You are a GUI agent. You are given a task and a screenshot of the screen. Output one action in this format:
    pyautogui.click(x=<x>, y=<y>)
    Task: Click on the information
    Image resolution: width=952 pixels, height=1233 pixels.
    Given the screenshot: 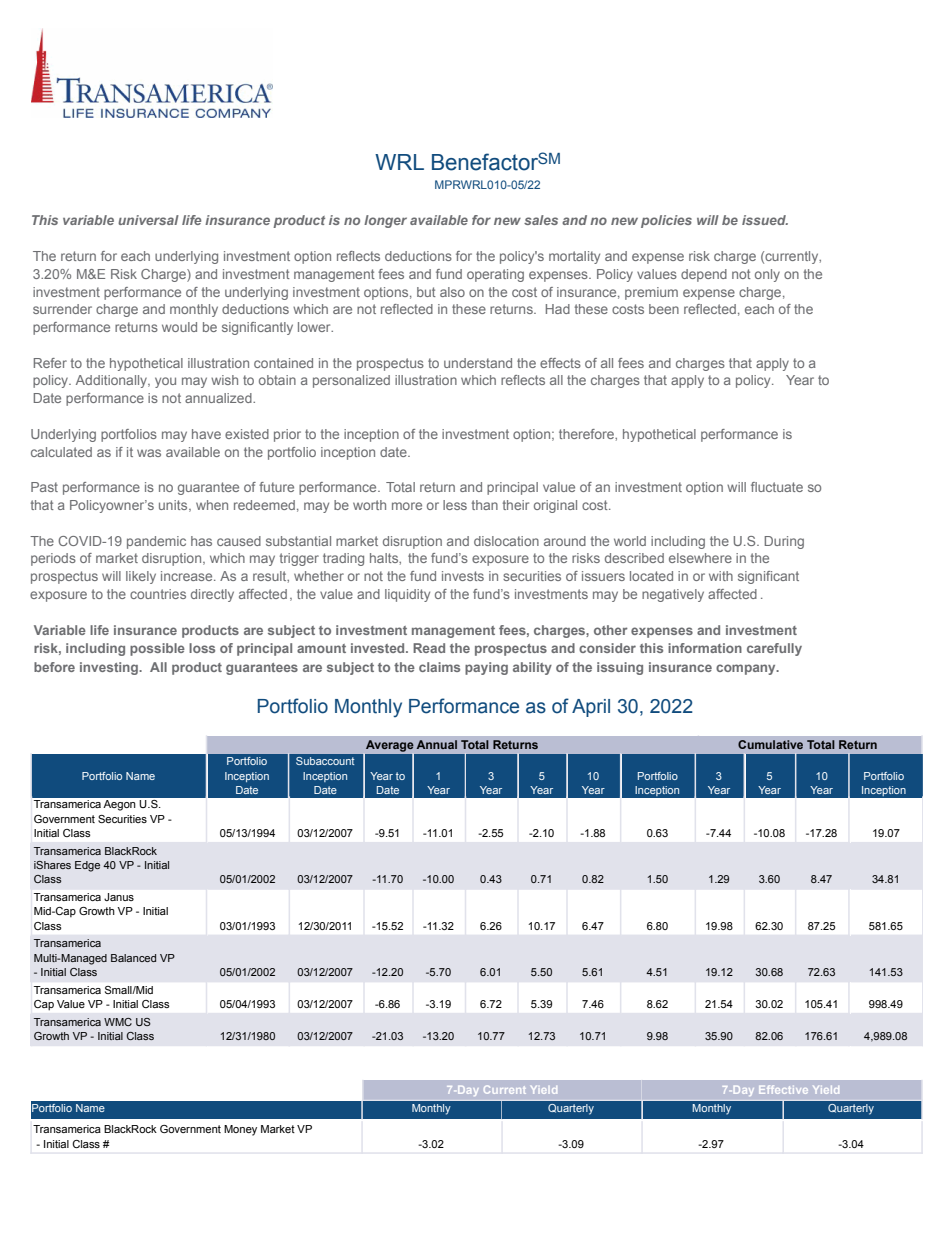 What is the action you would take?
    pyautogui.click(x=705, y=648)
